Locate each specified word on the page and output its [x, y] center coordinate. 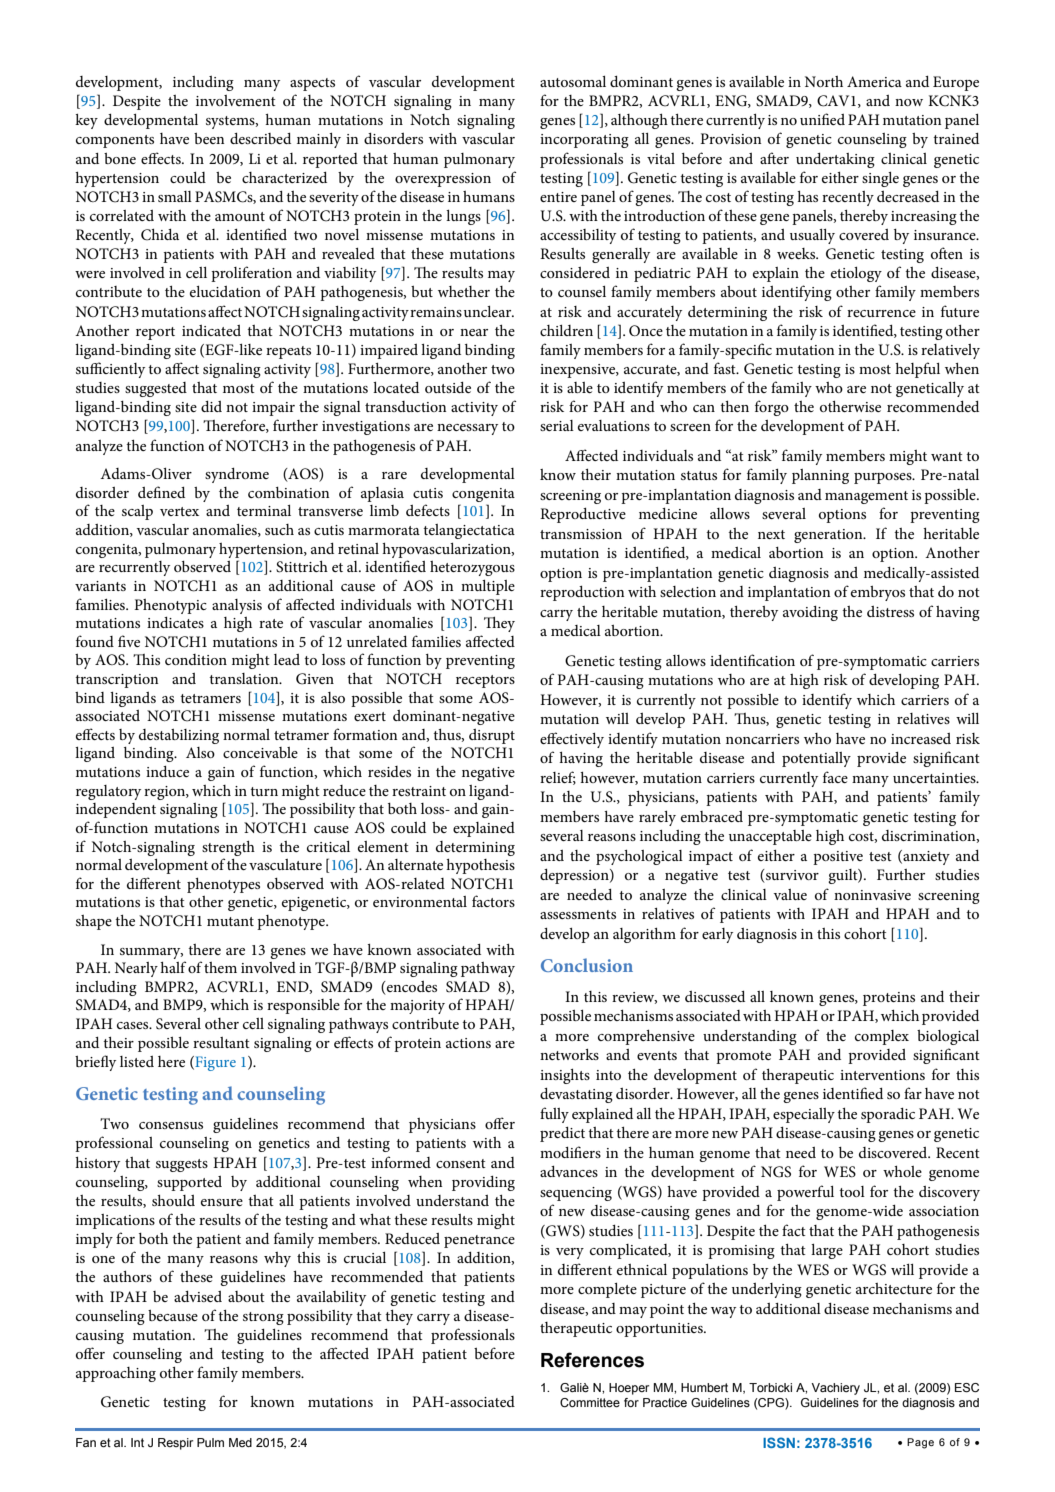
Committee [590, 1402]
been [209, 138]
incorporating [584, 141]
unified [822, 119]
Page [920, 1443]
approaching [116, 1374]
